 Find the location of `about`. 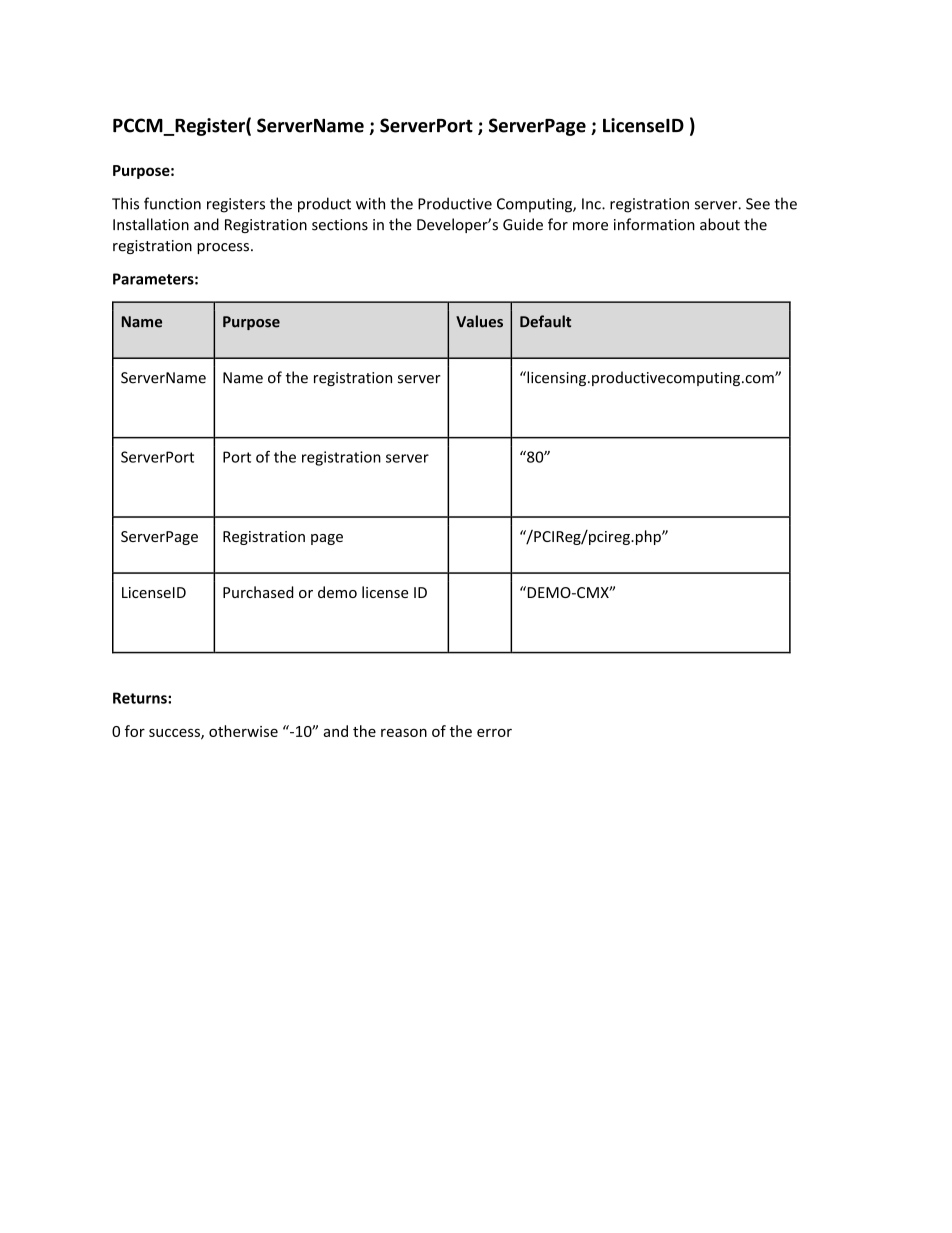

about is located at coordinates (720, 224).
